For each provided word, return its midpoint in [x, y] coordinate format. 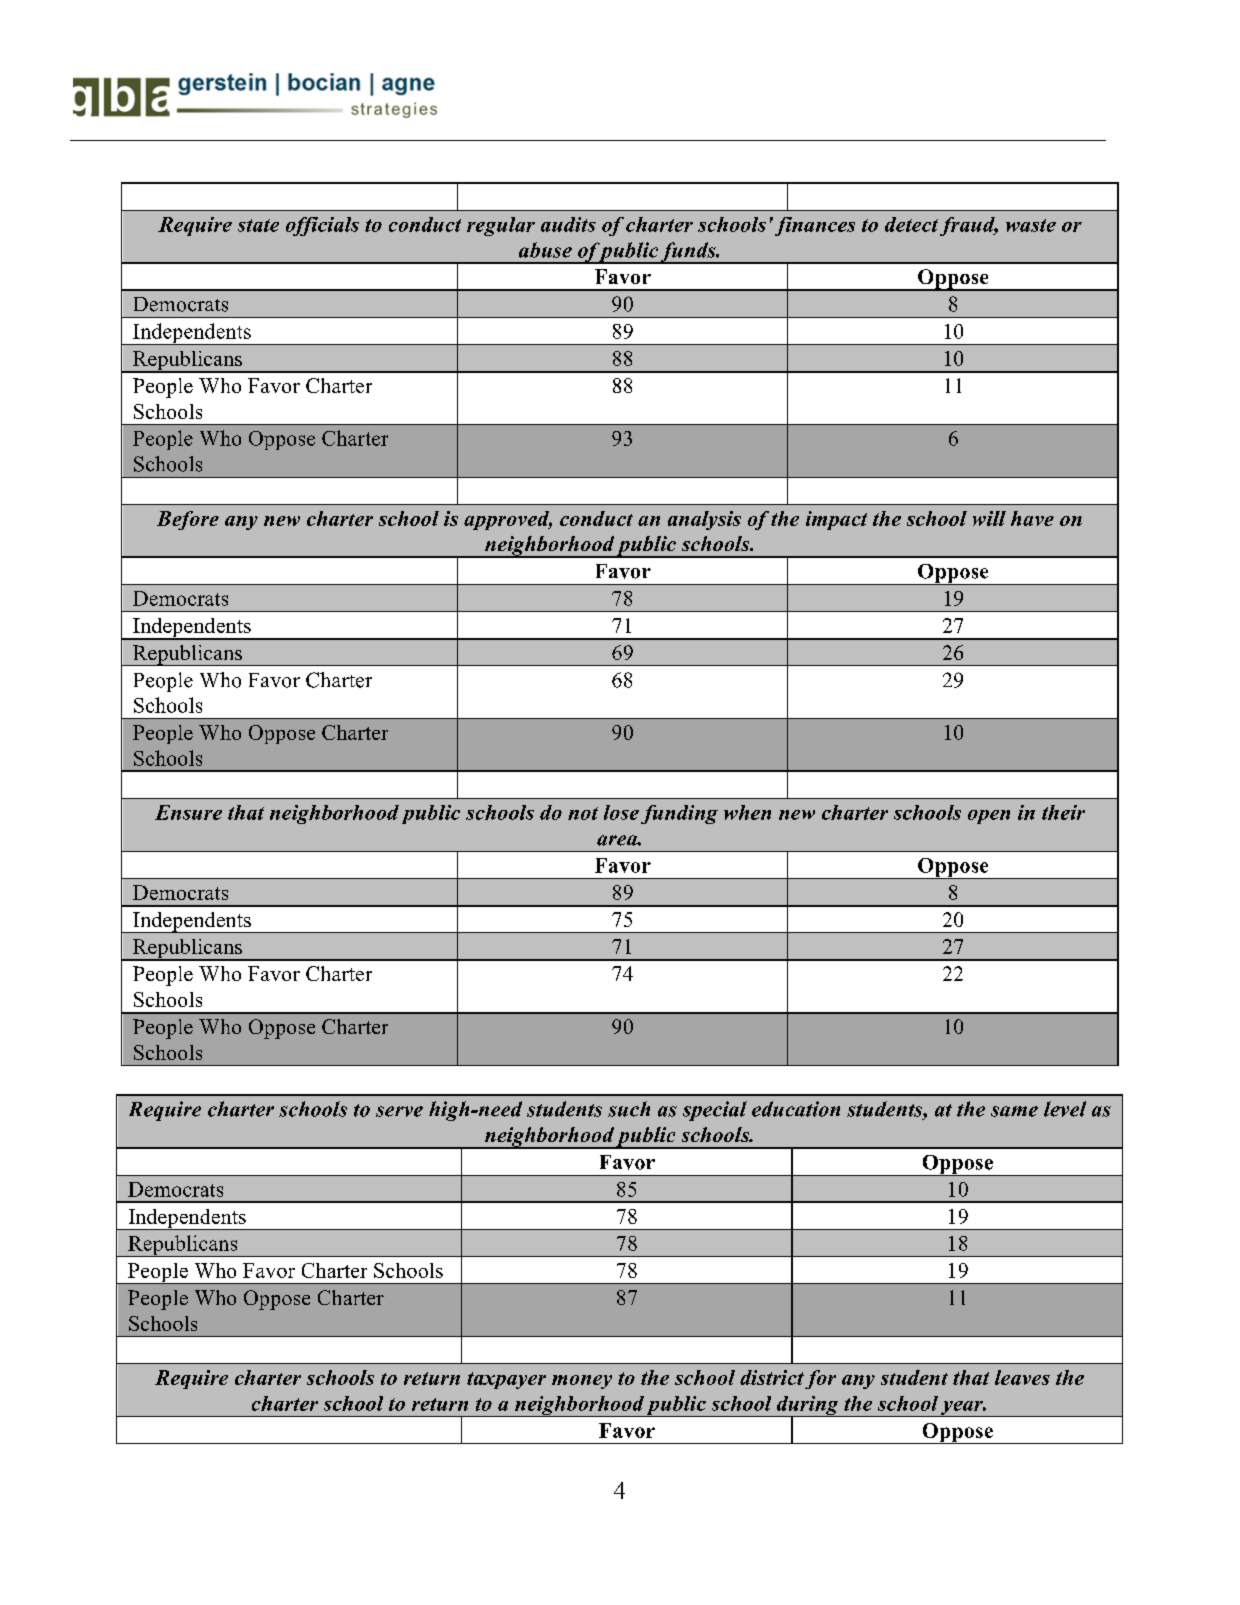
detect [911, 224]
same [1014, 1111]
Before [188, 520]
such [629, 1109]
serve [399, 1111]
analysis [704, 520]
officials [322, 226]
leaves [1022, 1377]
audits [568, 224]
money [582, 1382]
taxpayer [506, 1380]
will [989, 518]
